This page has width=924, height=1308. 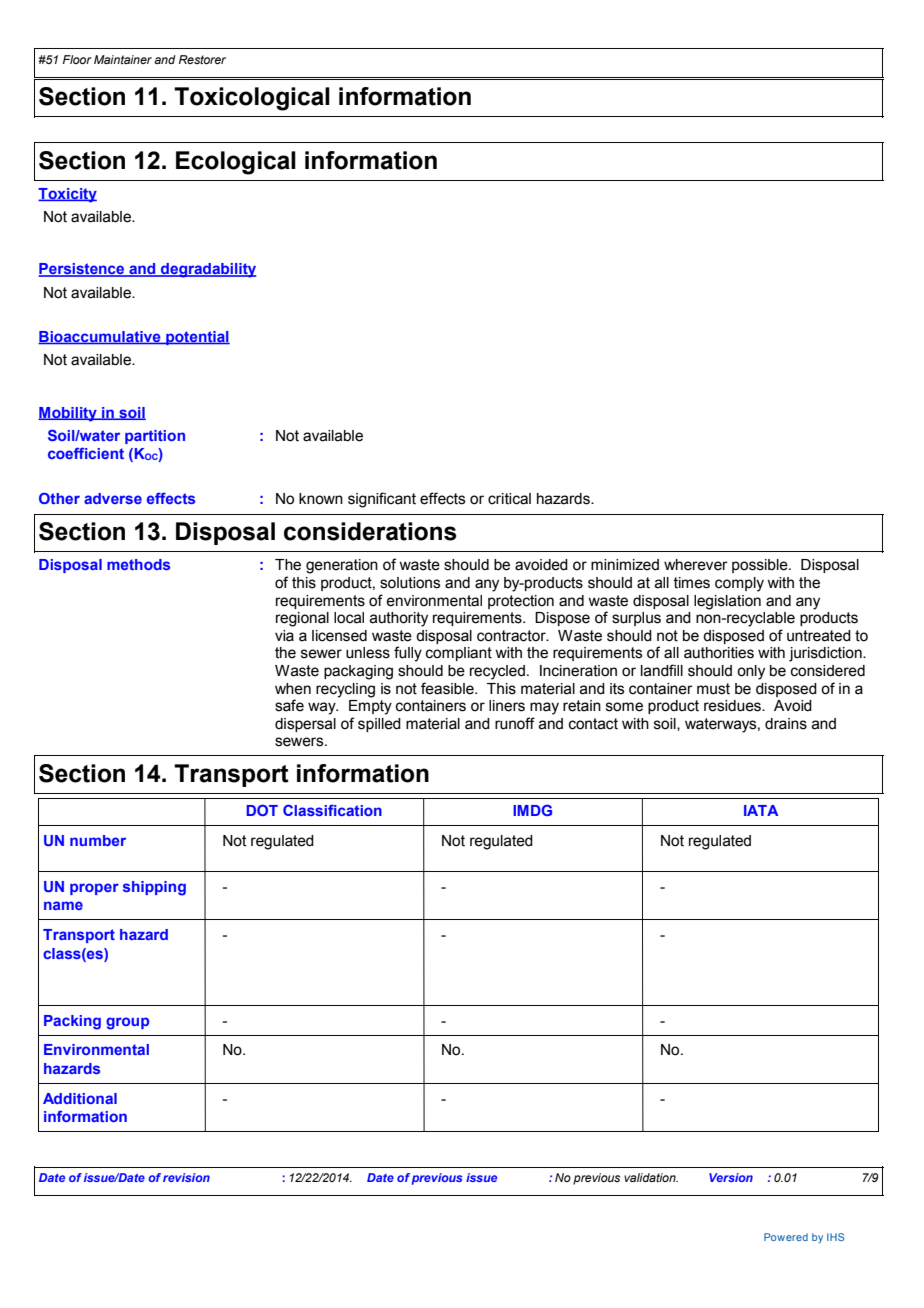 What do you see at coordinates (651, 1177) in the page?
I see `validation` at bounding box center [651, 1177].
